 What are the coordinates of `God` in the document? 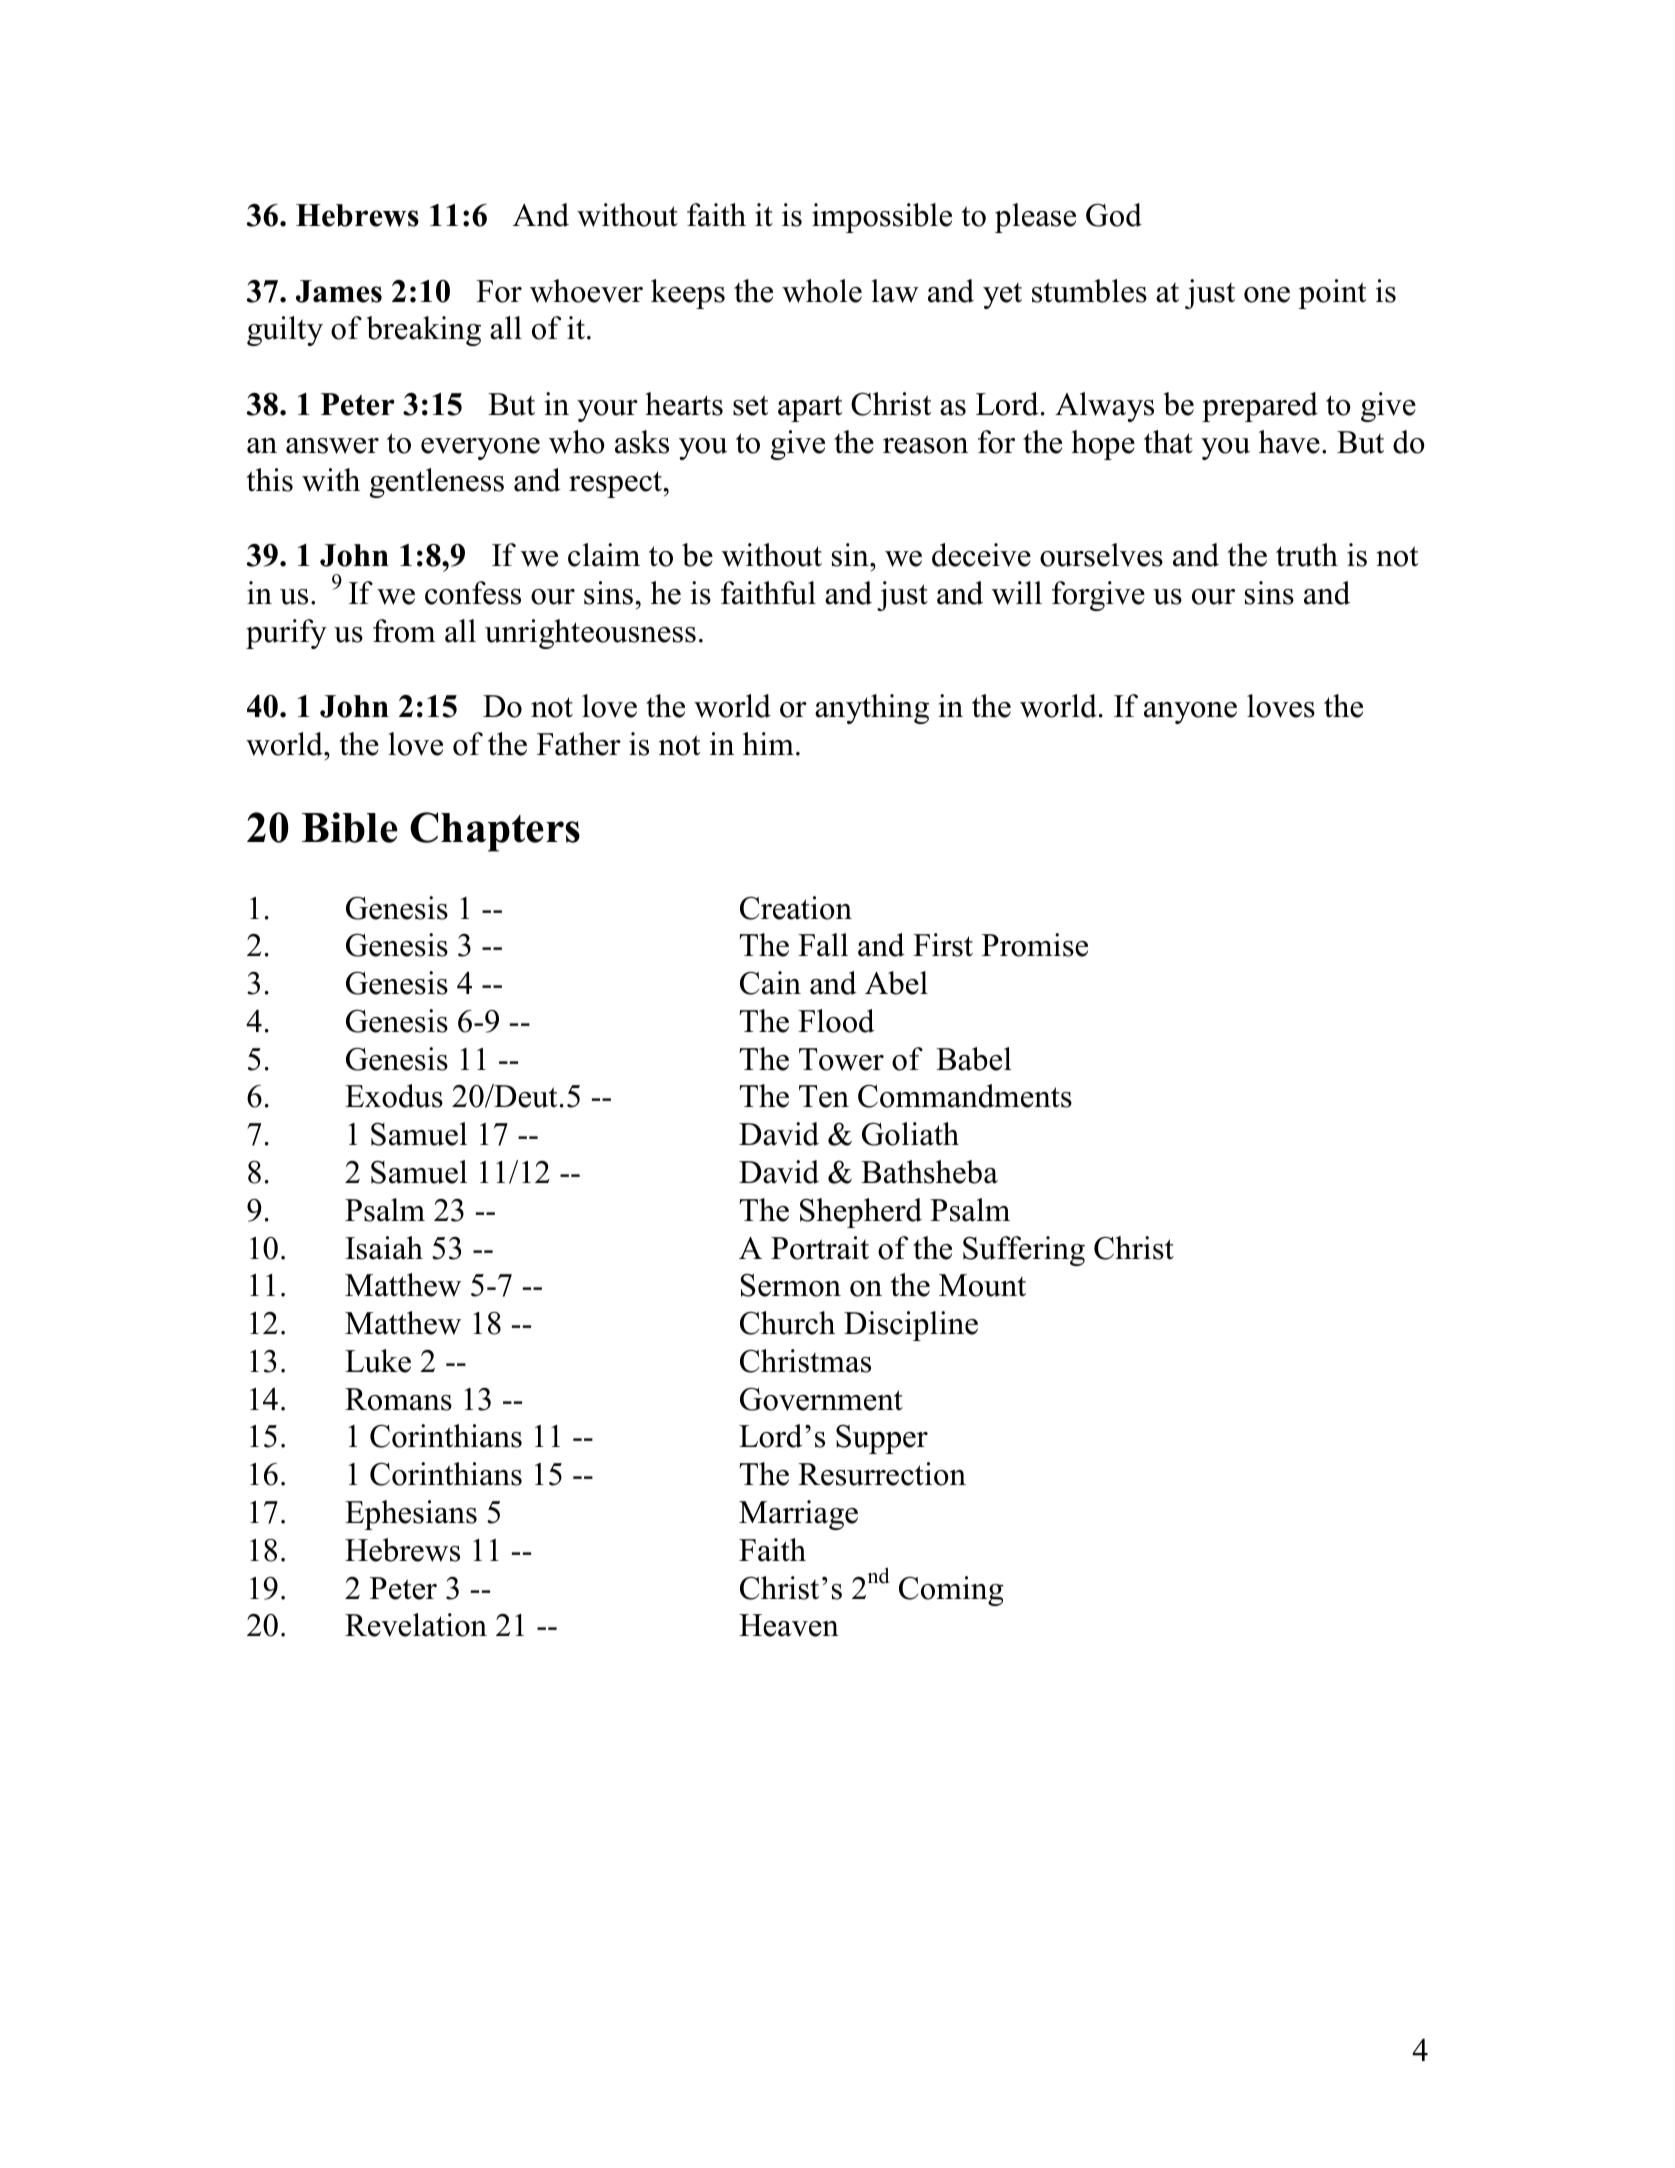 It's located at (1114, 215).
